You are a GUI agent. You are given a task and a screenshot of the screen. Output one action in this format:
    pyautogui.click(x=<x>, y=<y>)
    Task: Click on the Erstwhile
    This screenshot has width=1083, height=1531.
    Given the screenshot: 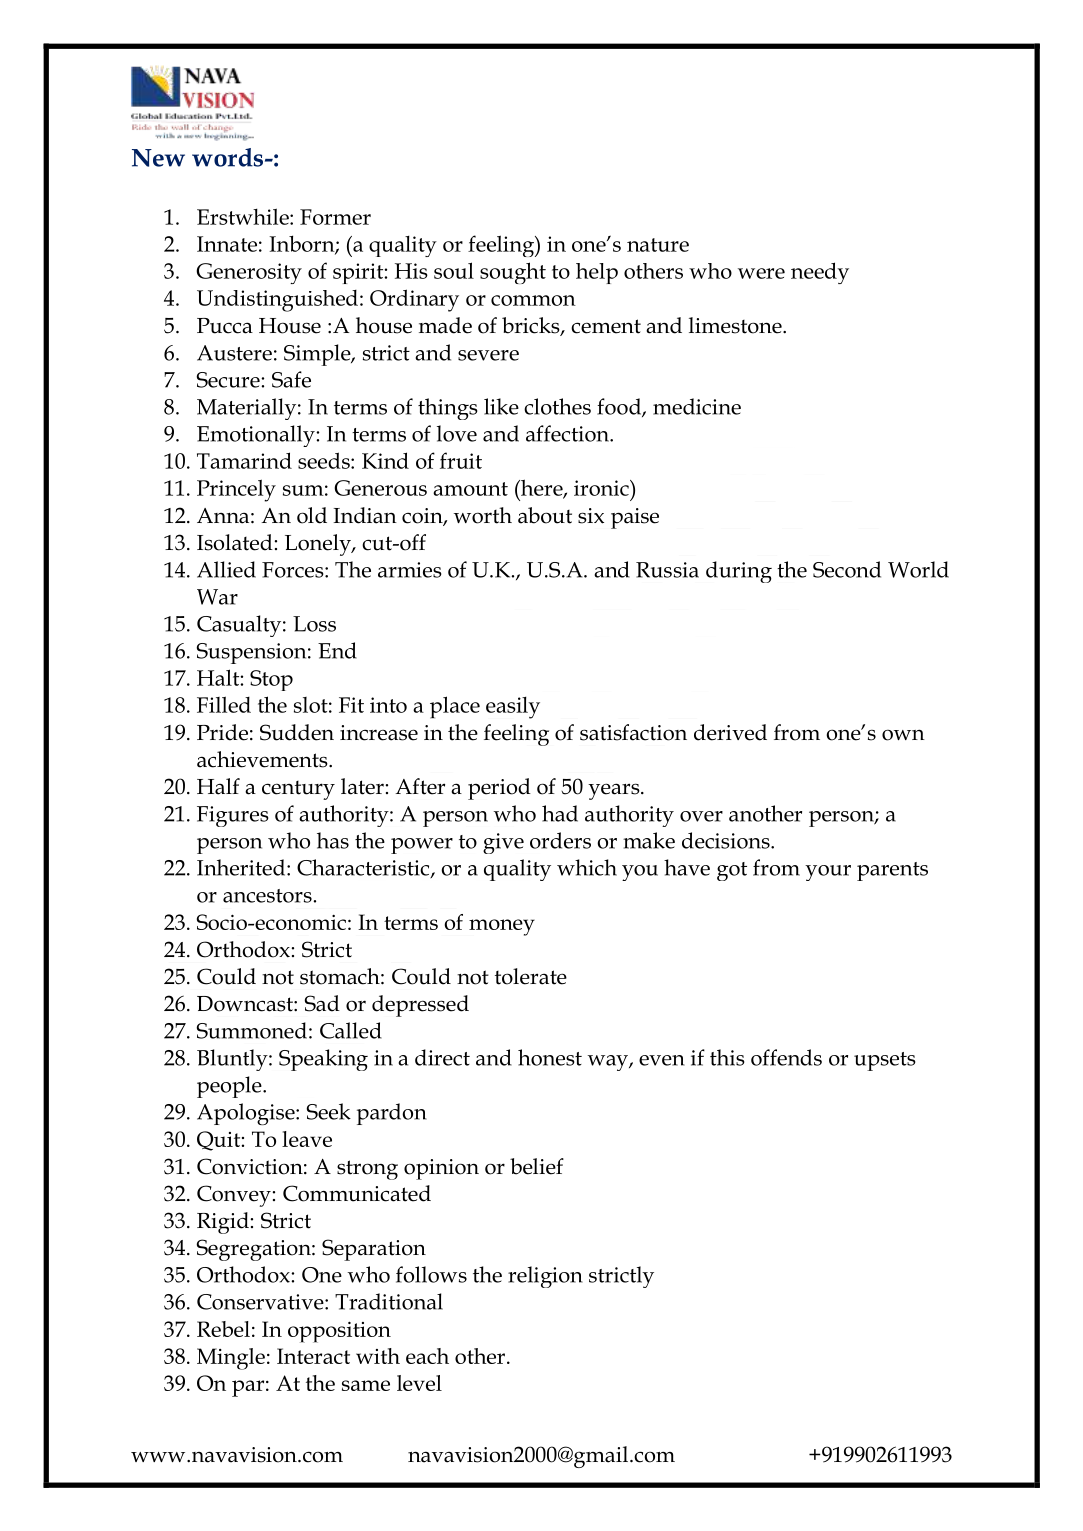 What is the action you would take?
    pyautogui.click(x=244, y=216)
